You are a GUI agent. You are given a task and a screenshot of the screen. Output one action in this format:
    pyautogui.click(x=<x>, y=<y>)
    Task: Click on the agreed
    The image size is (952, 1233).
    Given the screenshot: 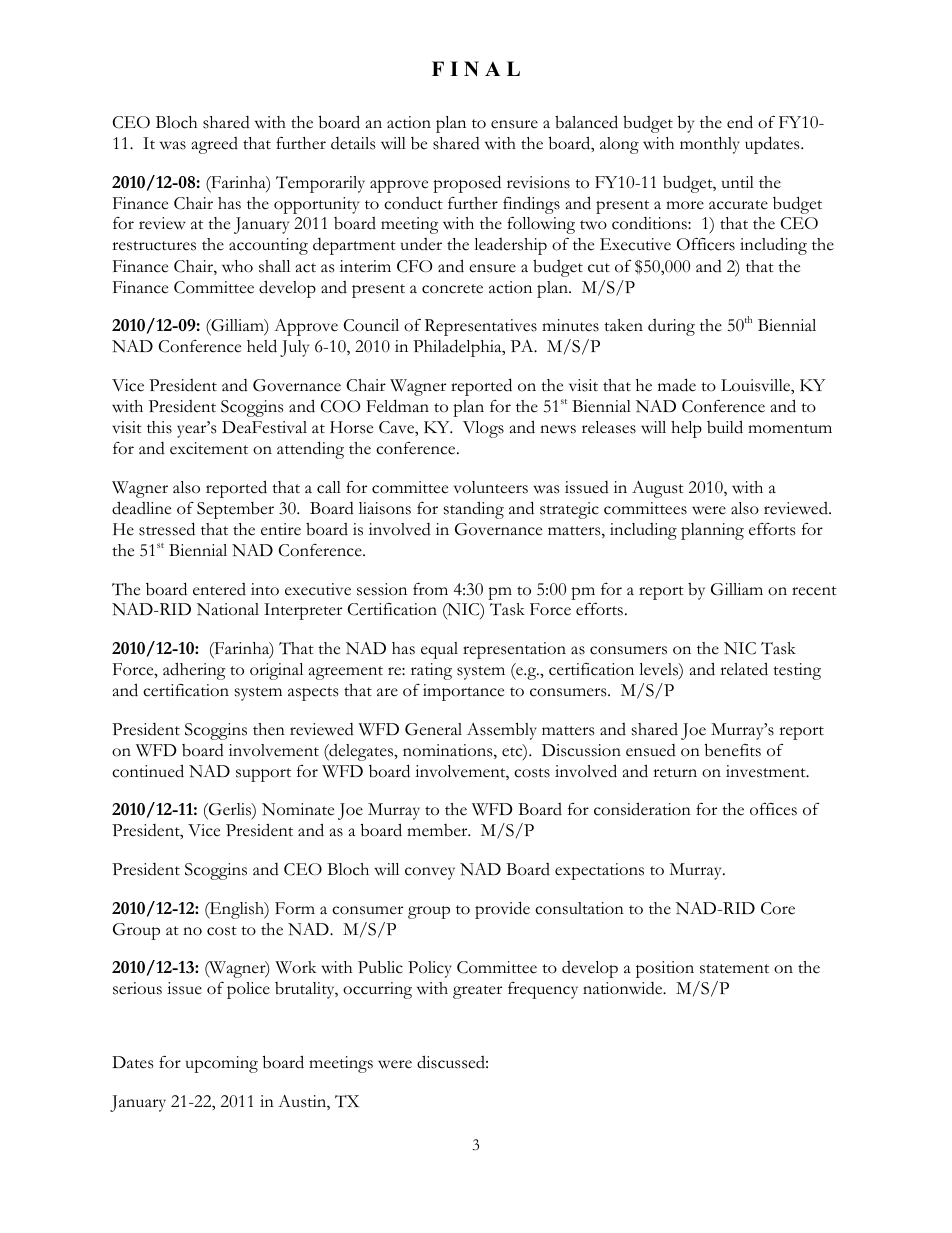 What is the action you would take?
    pyautogui.click(x=215, y=145)
